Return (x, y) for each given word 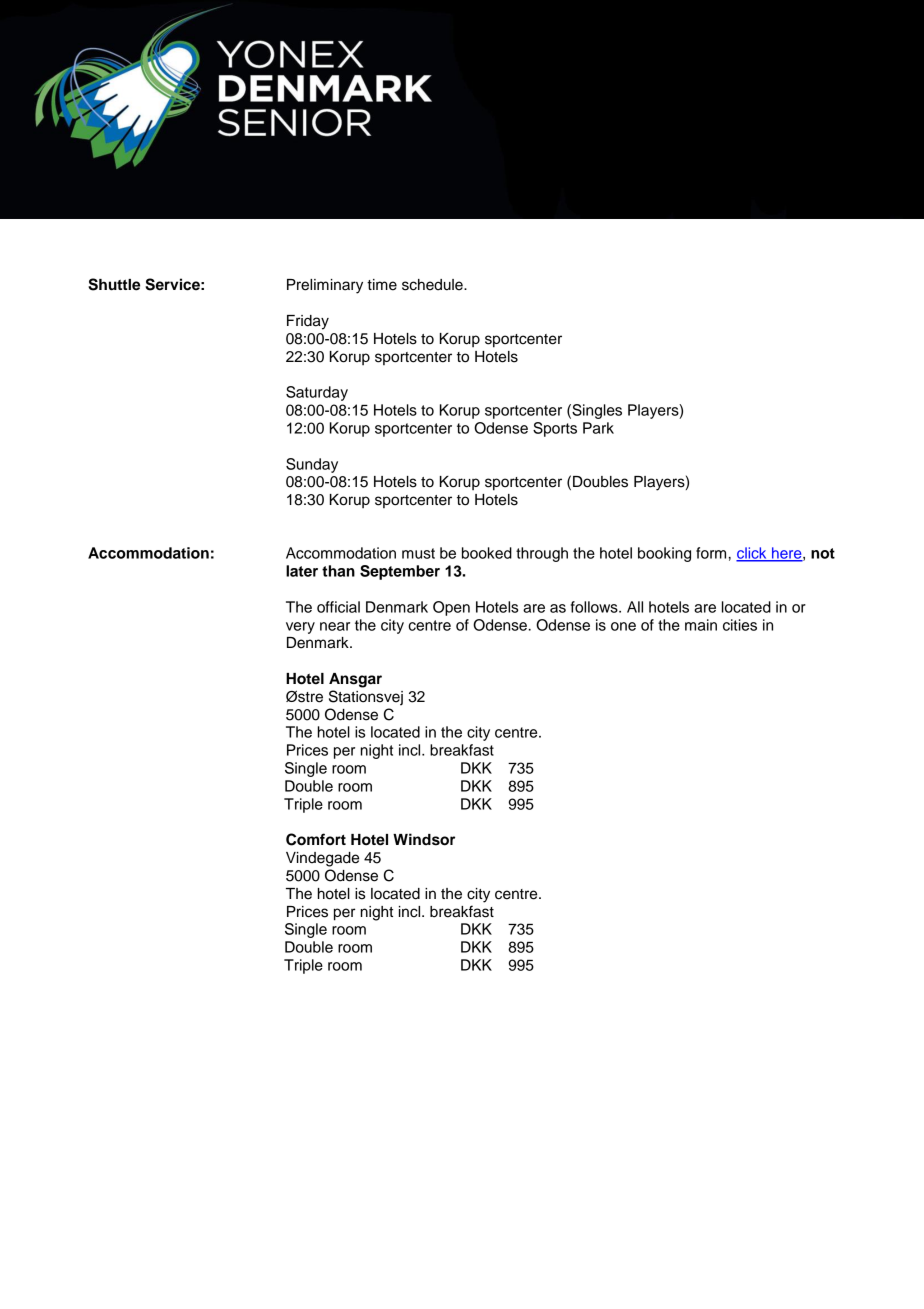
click (752, 554)
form (711, 553)
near (335, 626)
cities (740, 625)
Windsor (424, 839)
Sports (555, 429)
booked (487, 553)
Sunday (312, 465)
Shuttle (114, 284)
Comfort (316, 839)
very (300, 628)
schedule (433, 285)
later (302, 571)
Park (598, 428)
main (701, 625)
